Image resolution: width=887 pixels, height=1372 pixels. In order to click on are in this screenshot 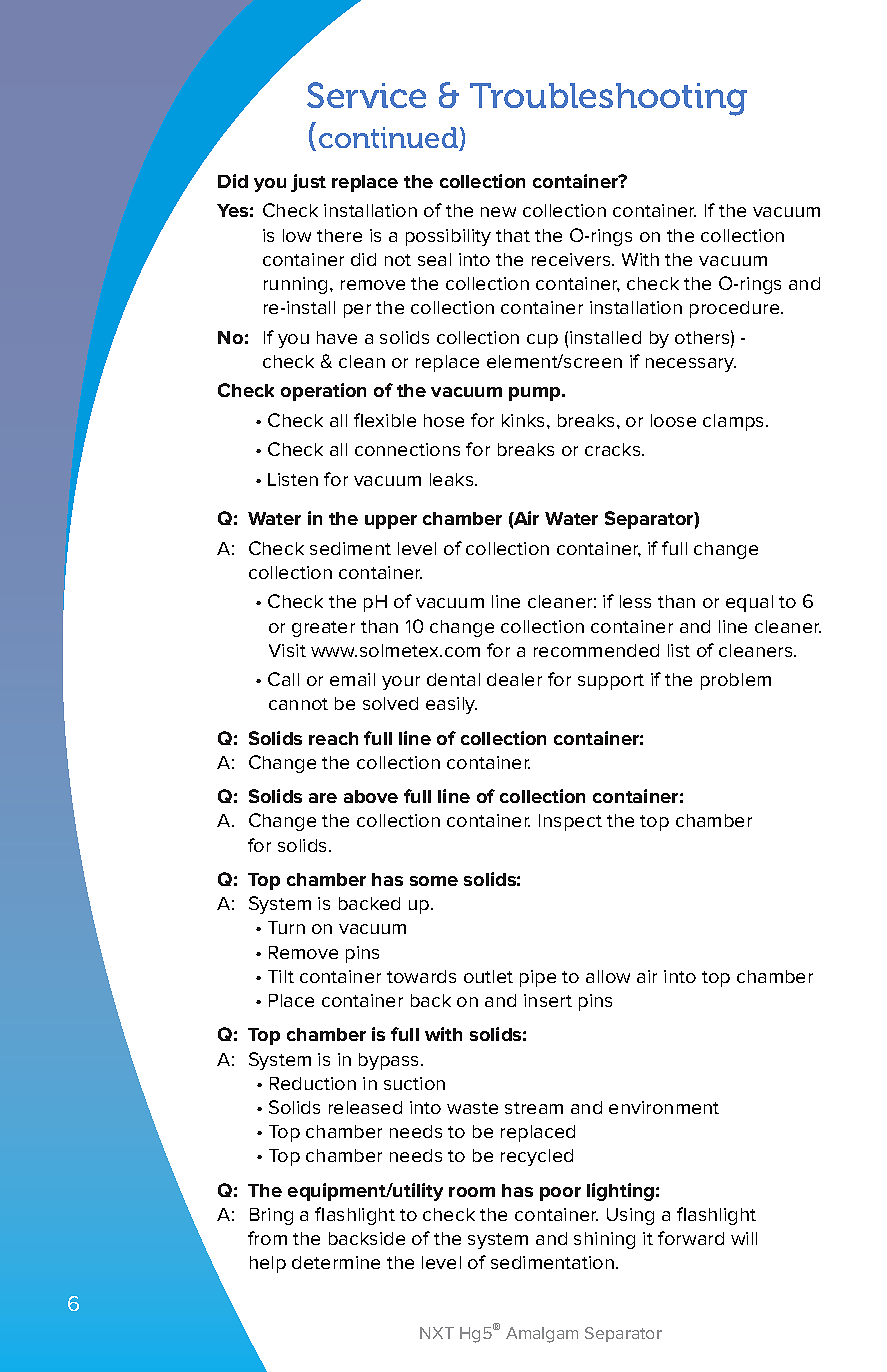, I will do `click(323, 798)`.
